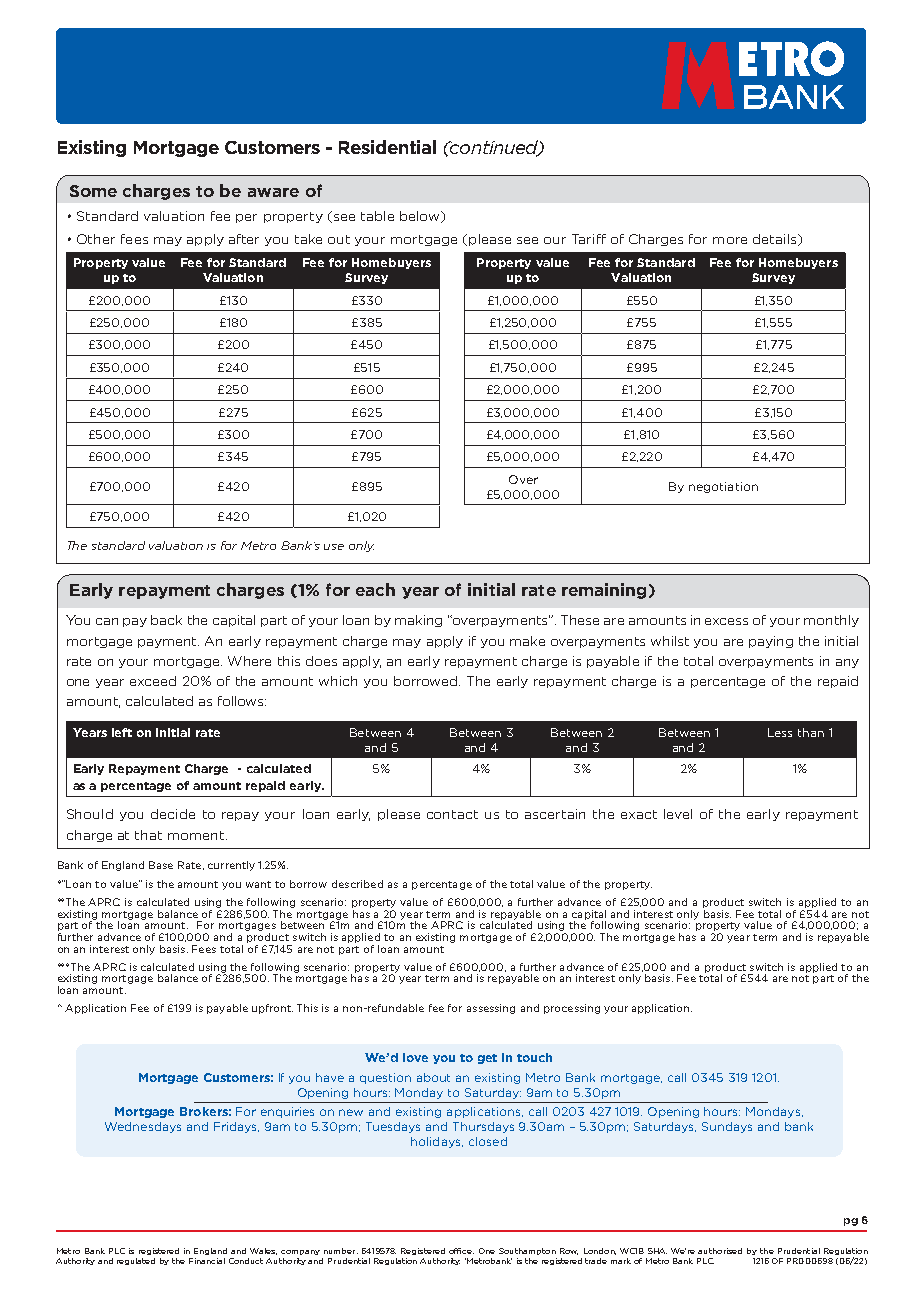  What do you see at coordinates (272, 1009) in the document?
I see `upfront` at bounding box center [272, 1009].
